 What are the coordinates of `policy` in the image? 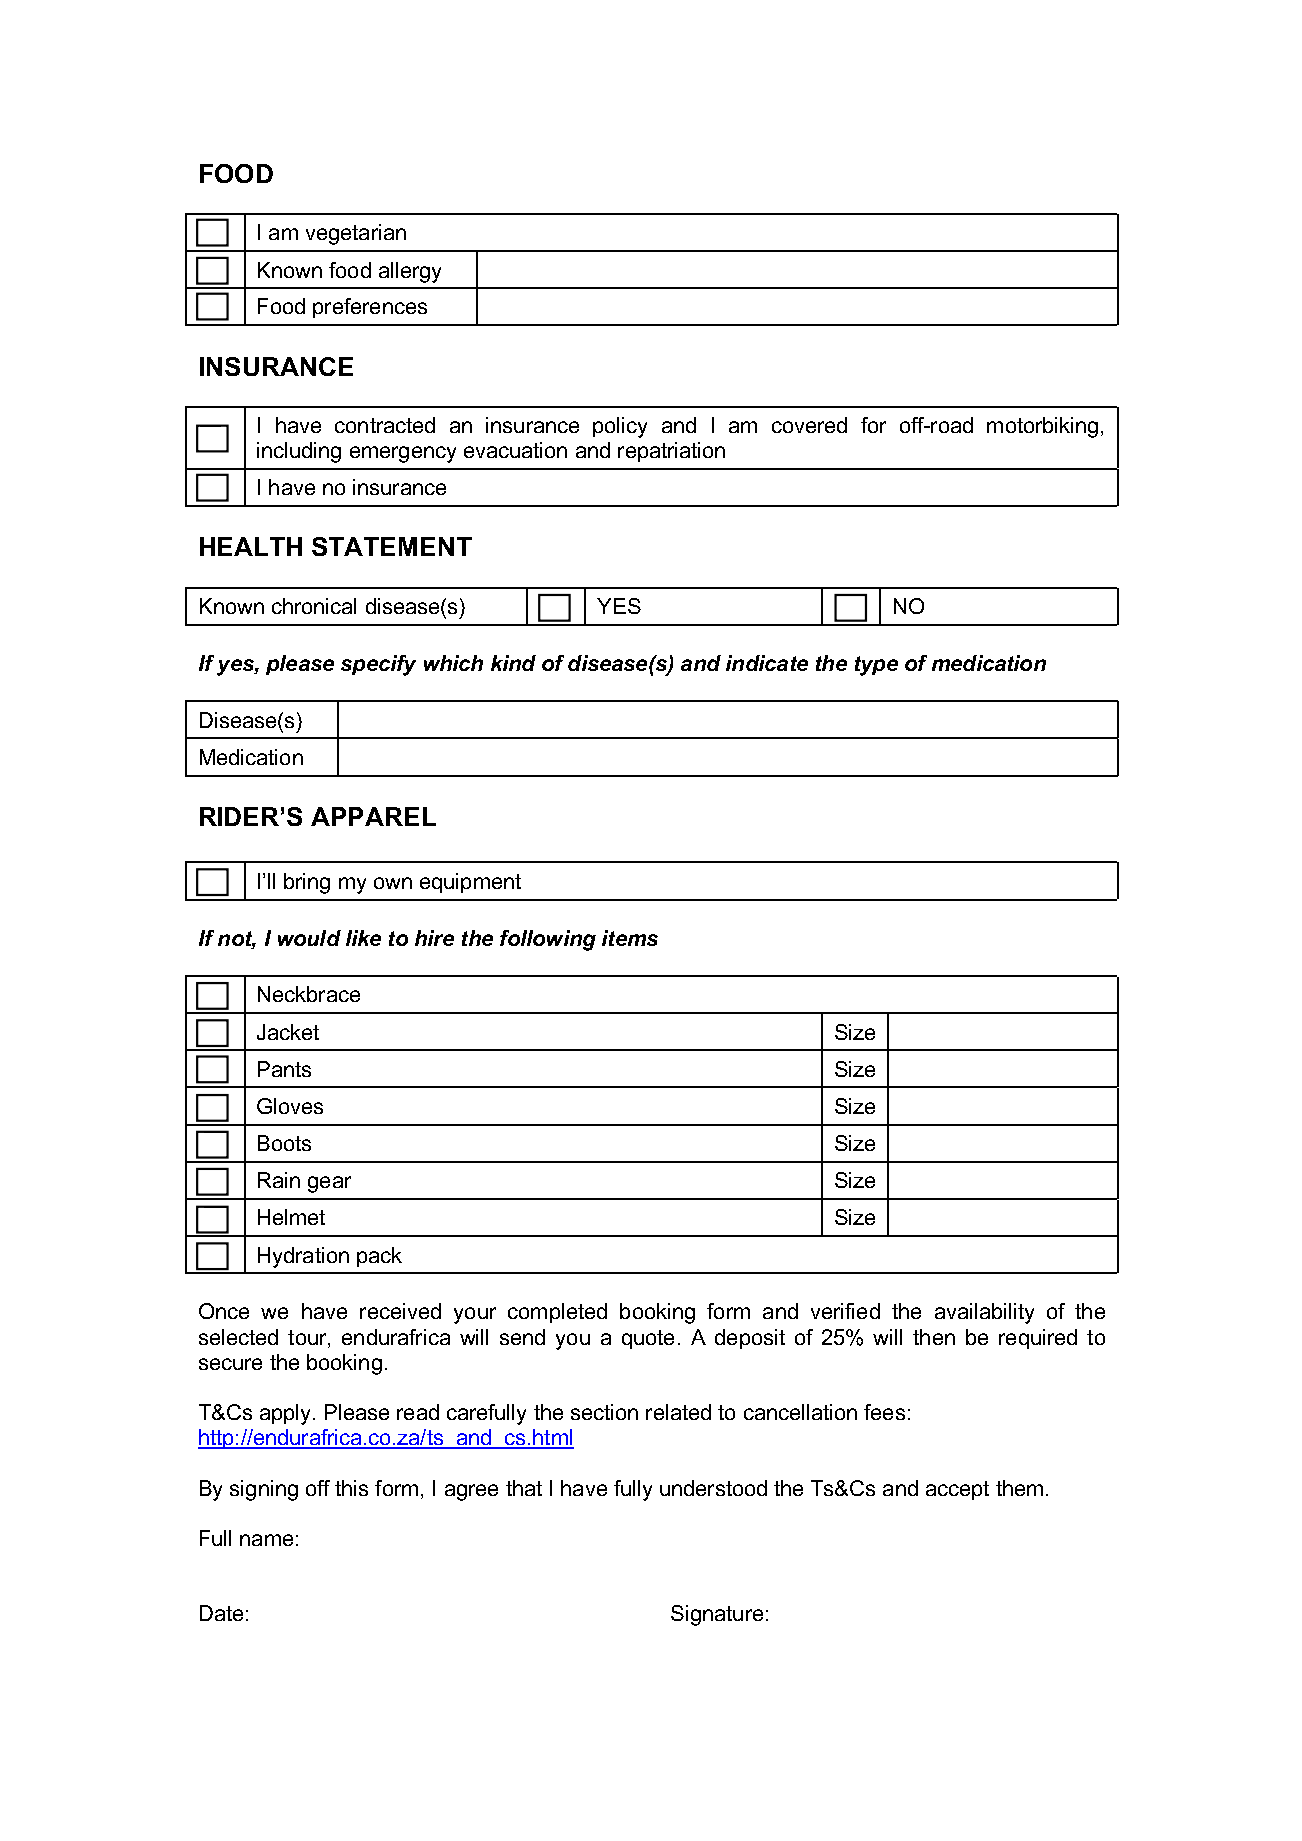 It's located at (620, 427).
